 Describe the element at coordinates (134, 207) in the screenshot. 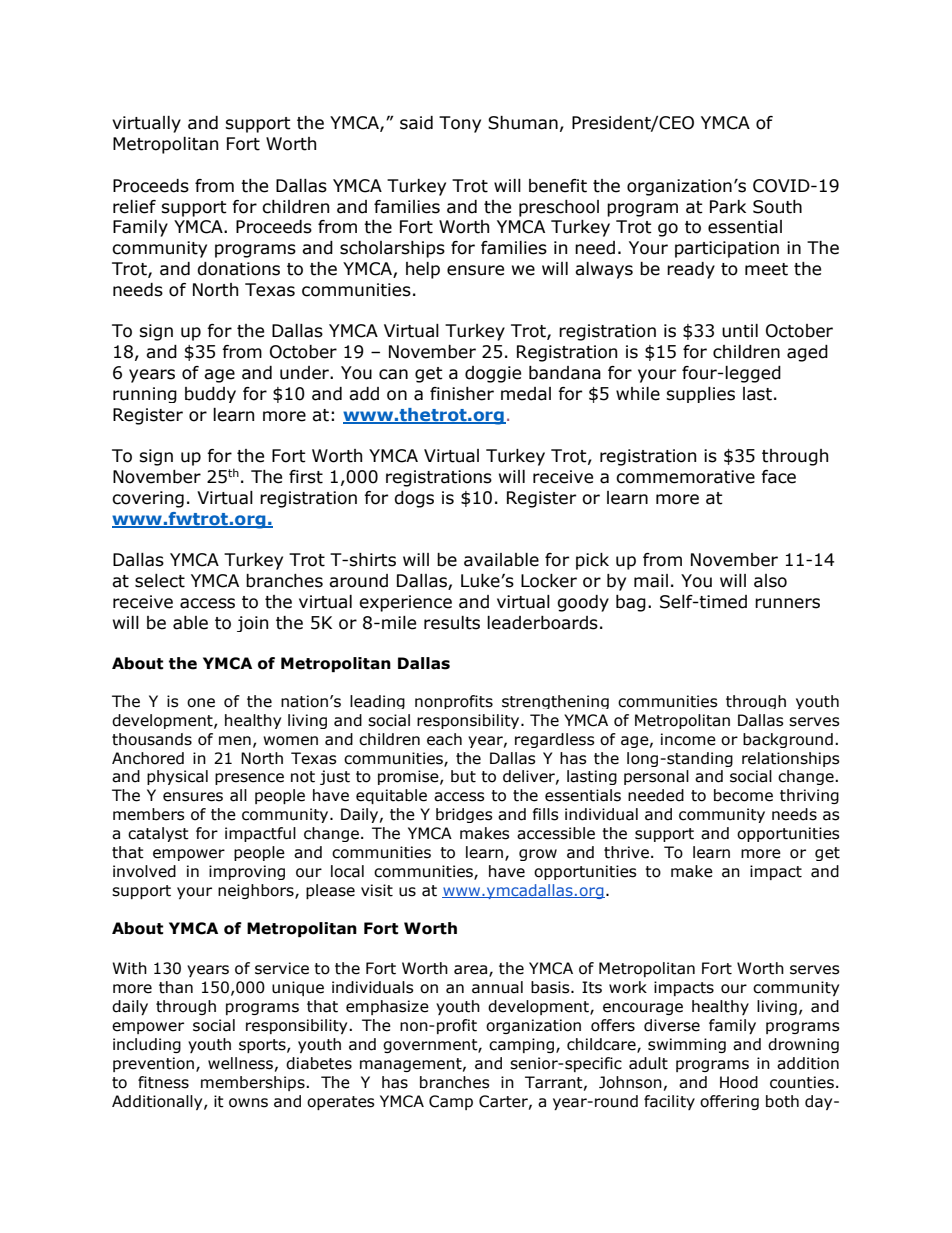

I see `relief` at that location.
